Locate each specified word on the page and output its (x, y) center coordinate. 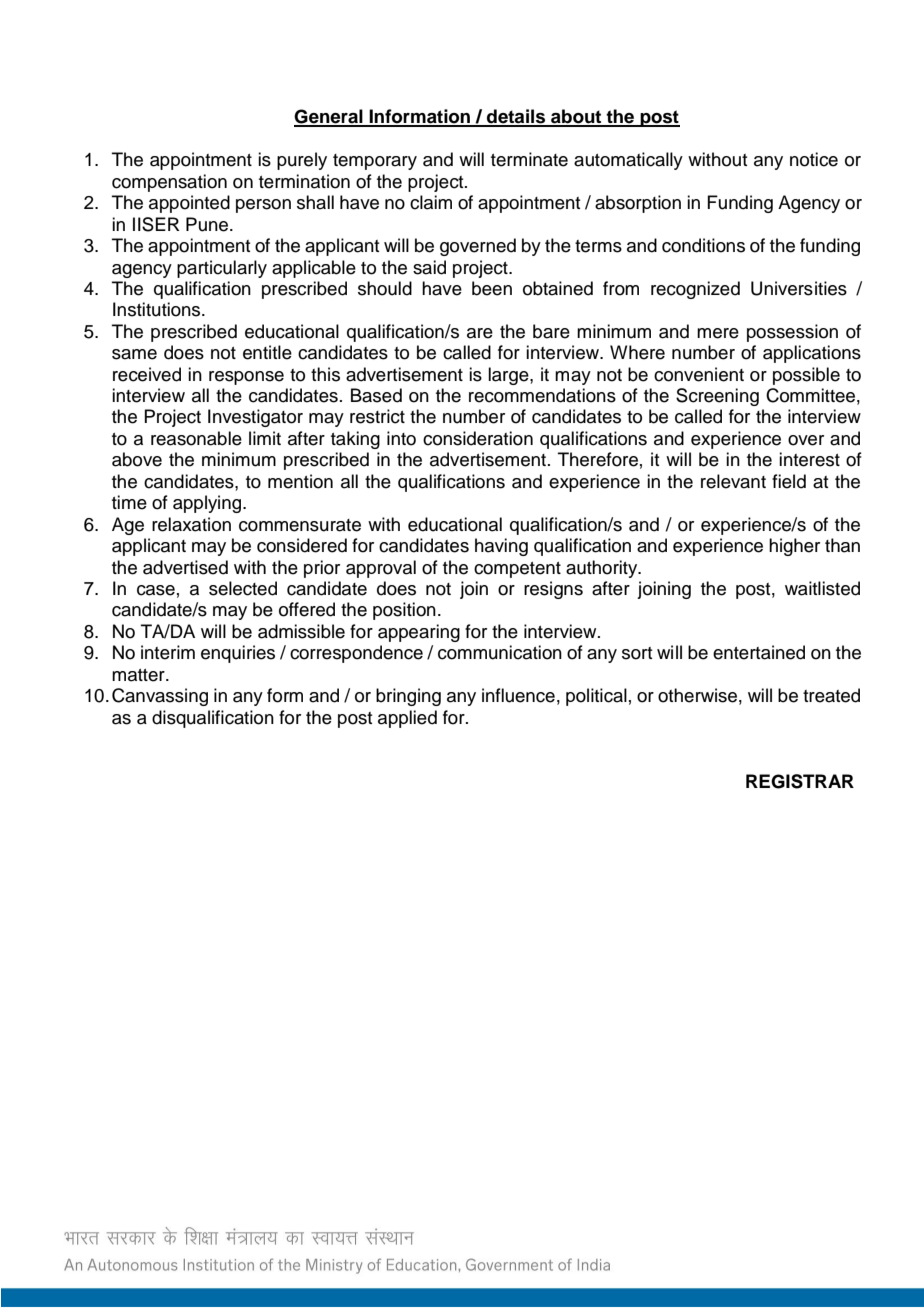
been (492, 288)
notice (814, 159)
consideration (478, 438)
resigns (553, 590)
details (516, 117)
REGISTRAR (800, 781)
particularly (222, 269)
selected (243, 588)
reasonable (196, 438)
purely (302, 161)
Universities (799, 288)
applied (407, 719)
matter (139, 675)
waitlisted (822, 588)
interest (809, 459)
